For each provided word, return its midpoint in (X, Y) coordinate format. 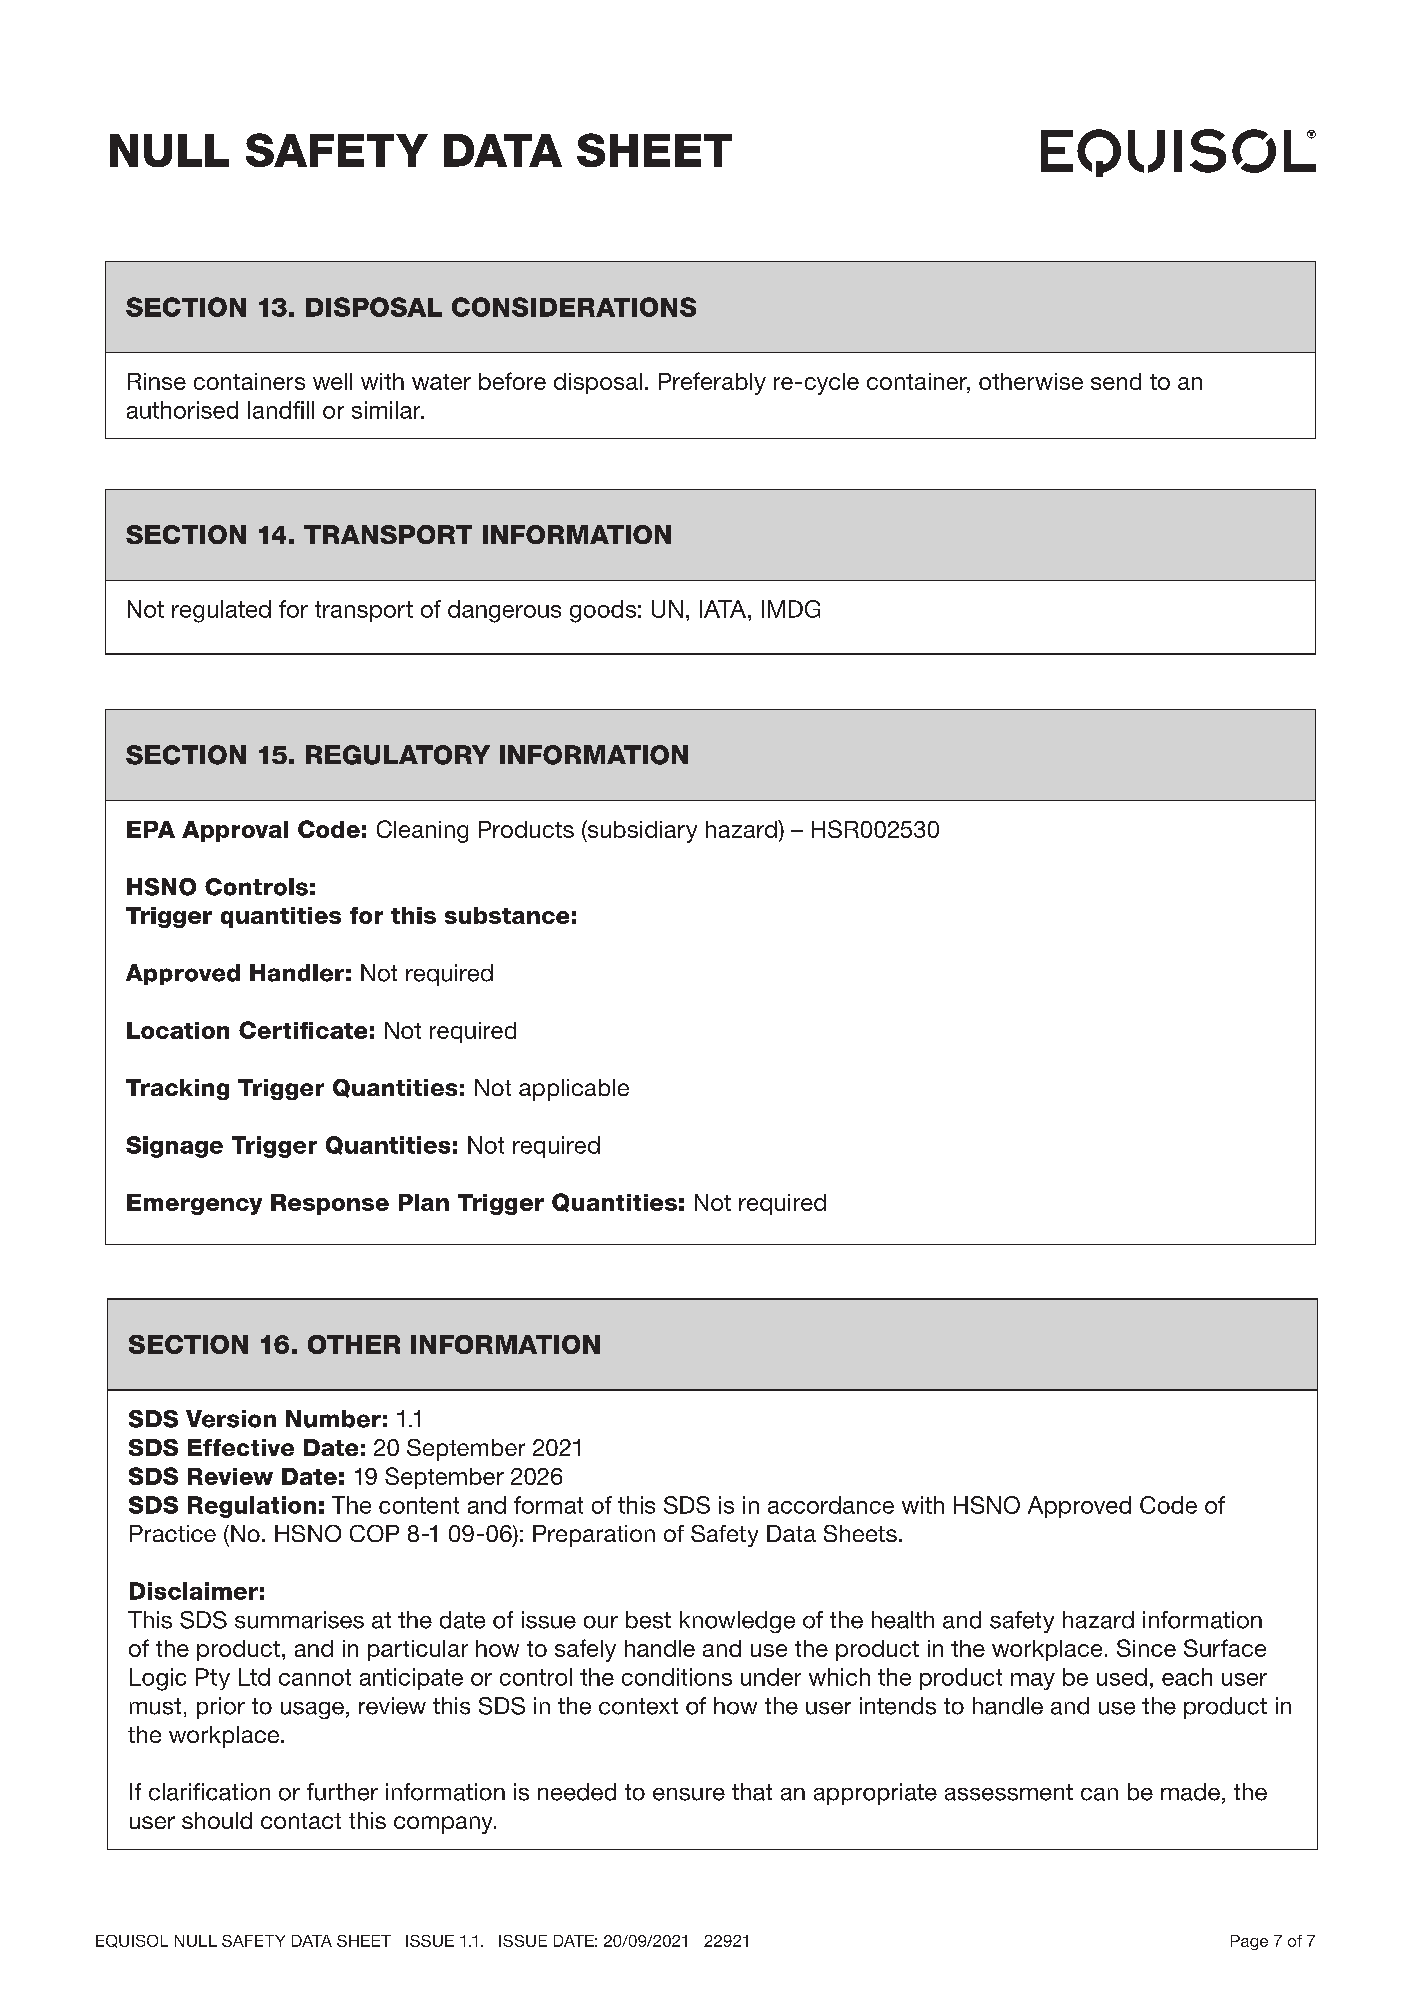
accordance (831, 1505)
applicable (574, 1090)
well (332, 381)
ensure (689, 1794)
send (1116, 381)
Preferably (712, 383)
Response (330, 1204)
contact (301, 1821)
